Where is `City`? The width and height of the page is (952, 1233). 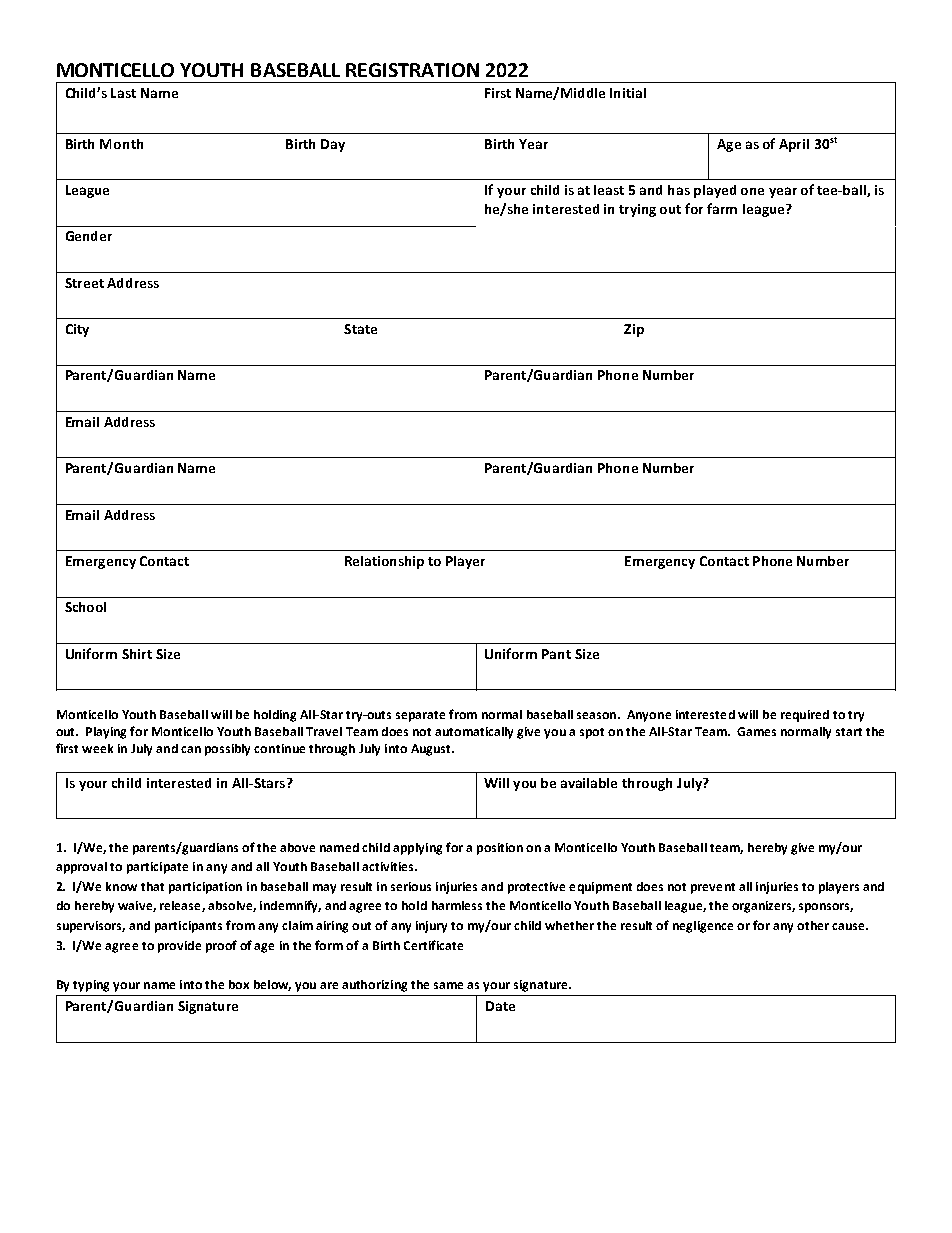 City is located at coordinates (77, 330).
